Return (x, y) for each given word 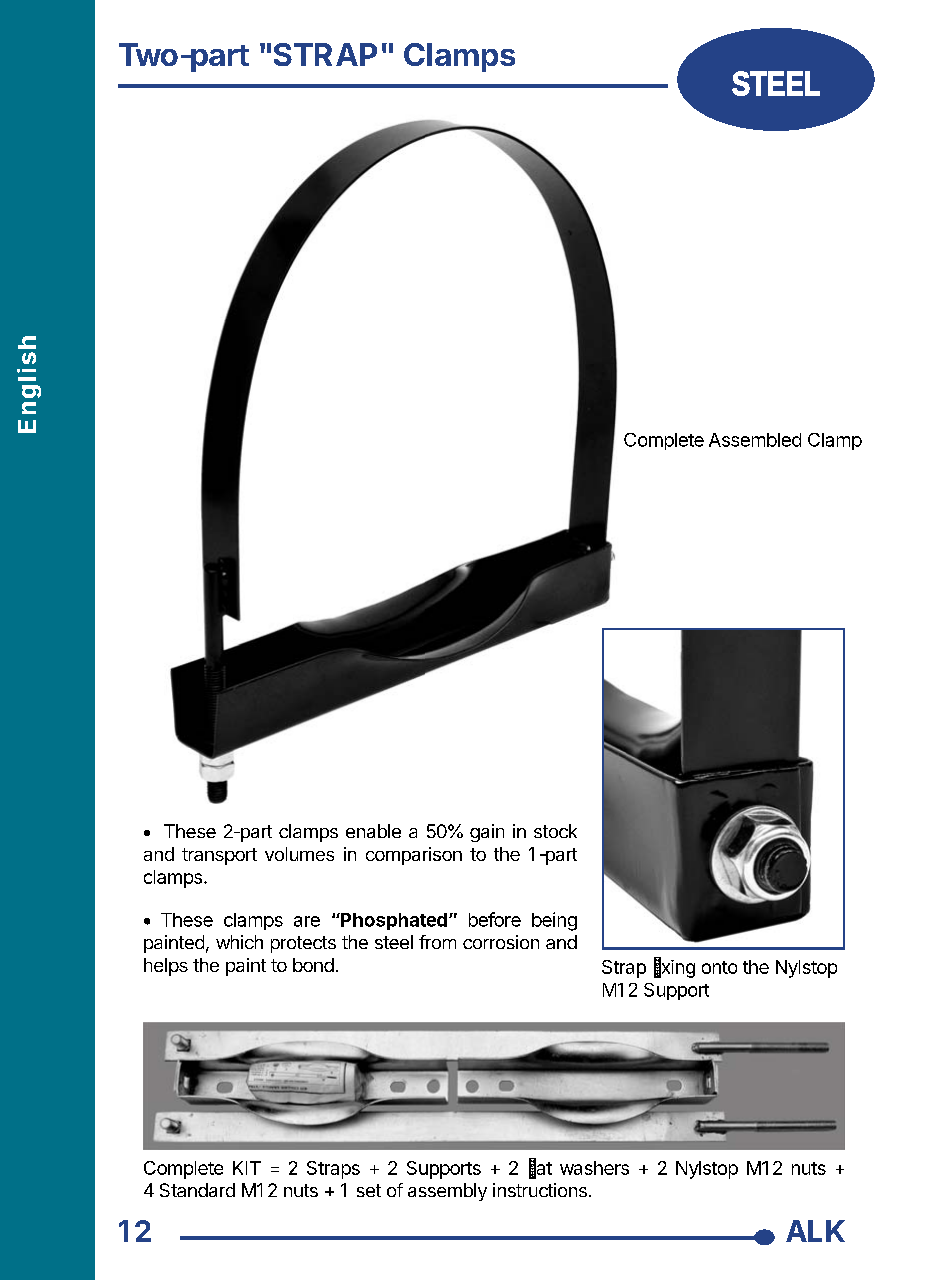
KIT (247, 1168)
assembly (447, 1192)
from (437, 942)
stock (555, 831)
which (239, 942)
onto (719, 967)
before (495, 919)
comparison (414, 856)
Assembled (755, 440)
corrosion (501, 942)
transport (219, 856)
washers (594, 1168)
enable (373, 831)
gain (487, 833)
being (554, 921)
